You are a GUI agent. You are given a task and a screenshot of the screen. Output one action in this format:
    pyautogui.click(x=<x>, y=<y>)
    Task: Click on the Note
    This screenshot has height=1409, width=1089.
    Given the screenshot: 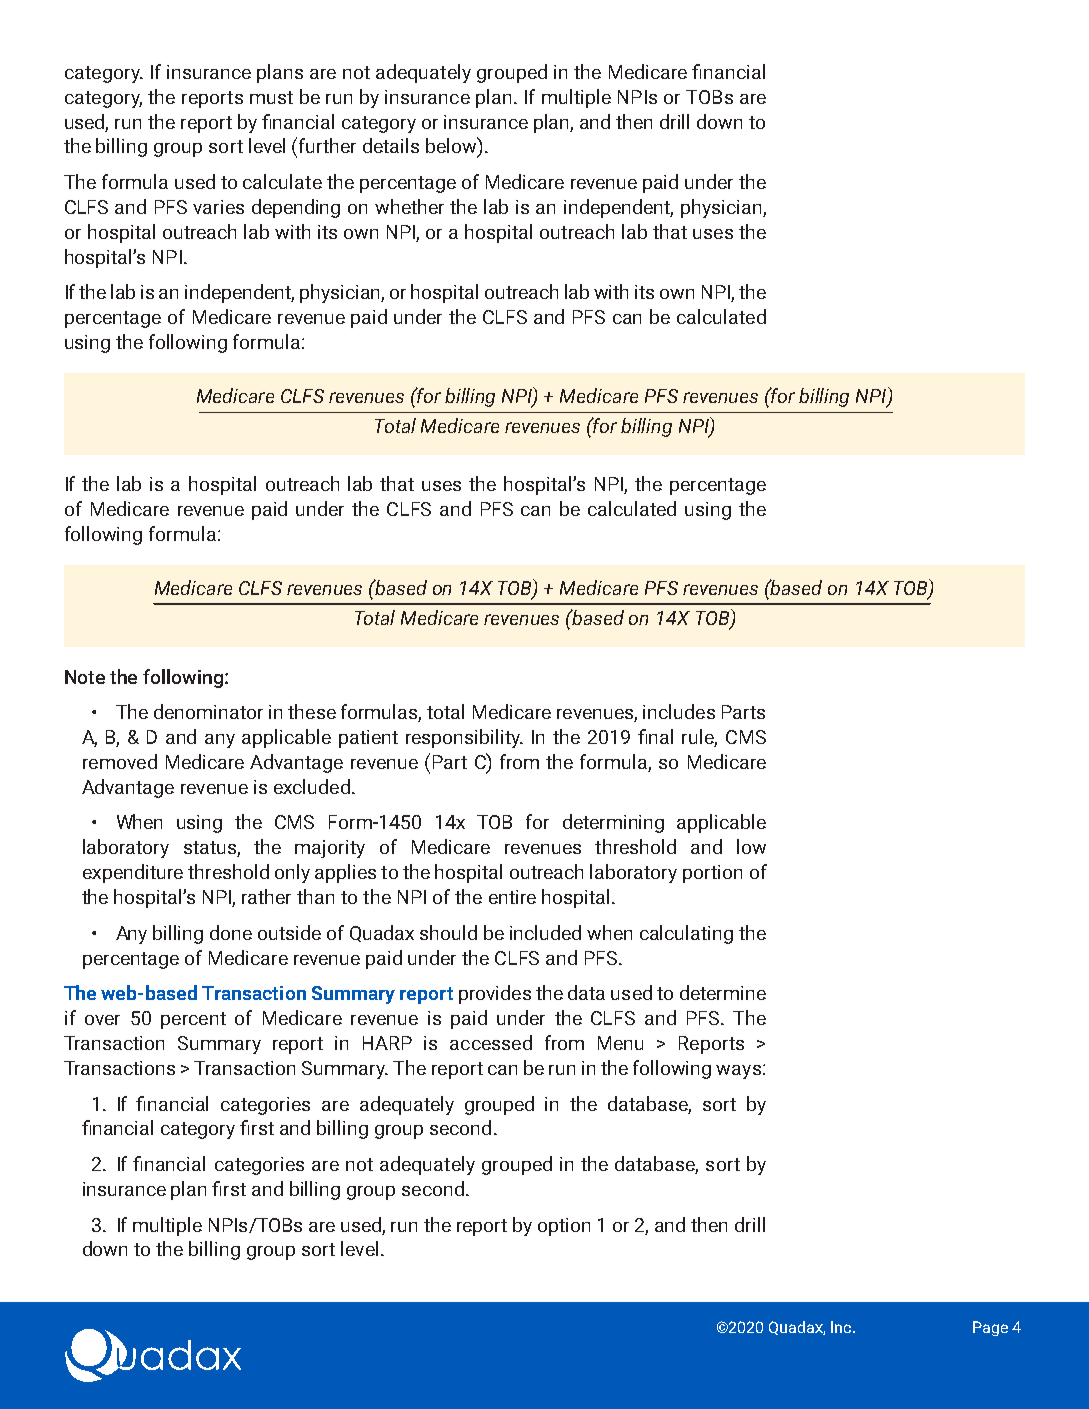 What is the action you would take?
    pyautogui.click(x=85, y=677)
